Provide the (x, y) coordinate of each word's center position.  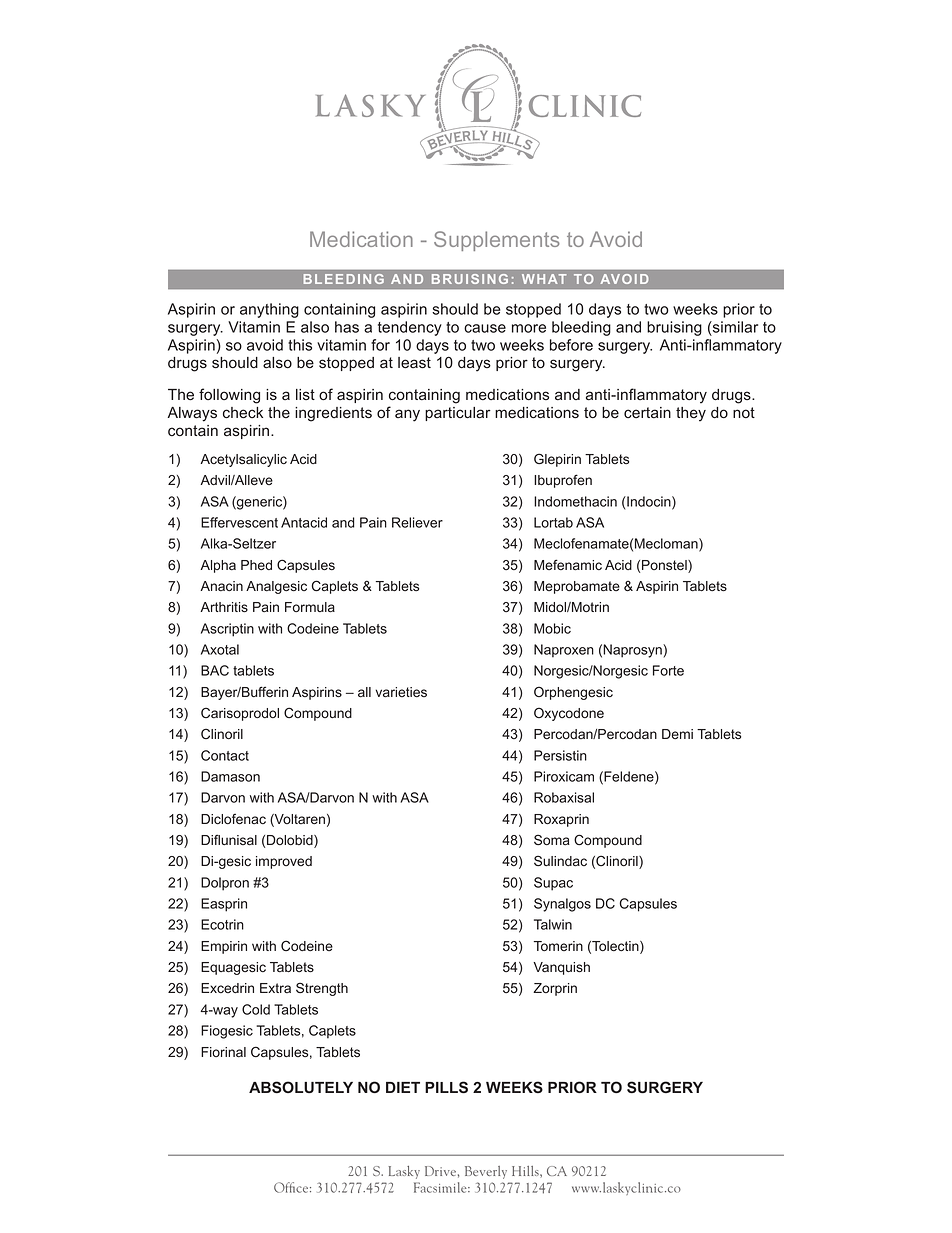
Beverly (486, 1172)
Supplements (497, 241)
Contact (225, 755)
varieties (401, 692)
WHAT (544, 279)
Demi (677, 734)
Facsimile (441, 1187)
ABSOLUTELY (301, 1087)
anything (269, 310)
